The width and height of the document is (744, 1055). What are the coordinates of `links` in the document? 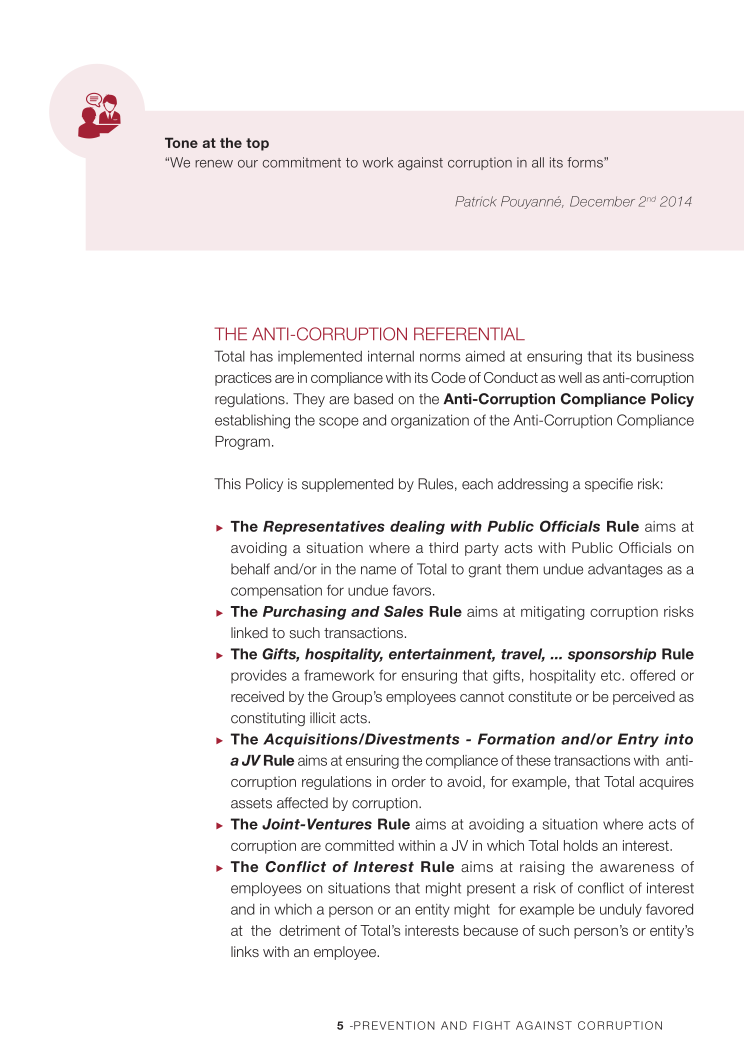 It's located at (245, 951).
